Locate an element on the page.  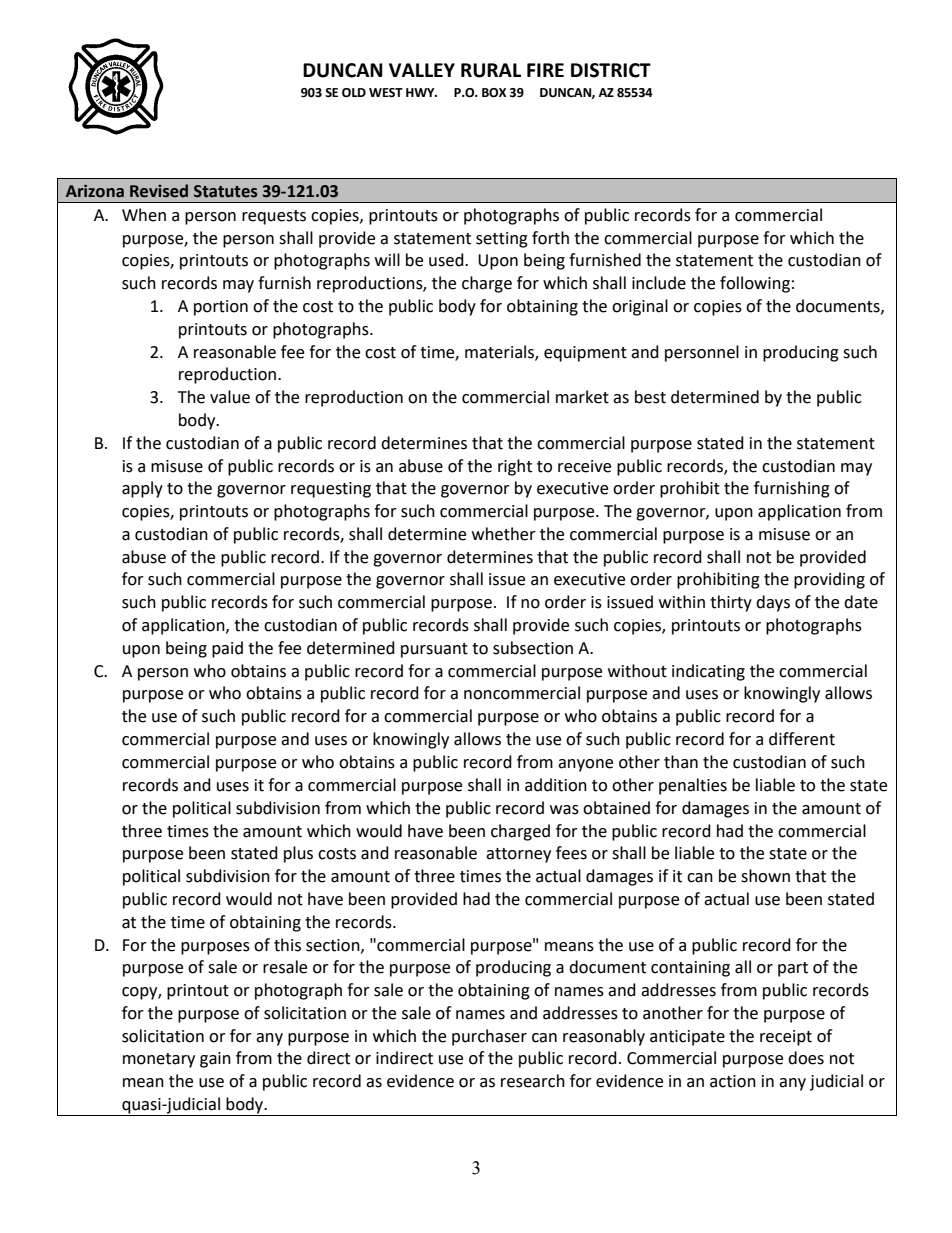
plus is located at coordinates (298, 854).
